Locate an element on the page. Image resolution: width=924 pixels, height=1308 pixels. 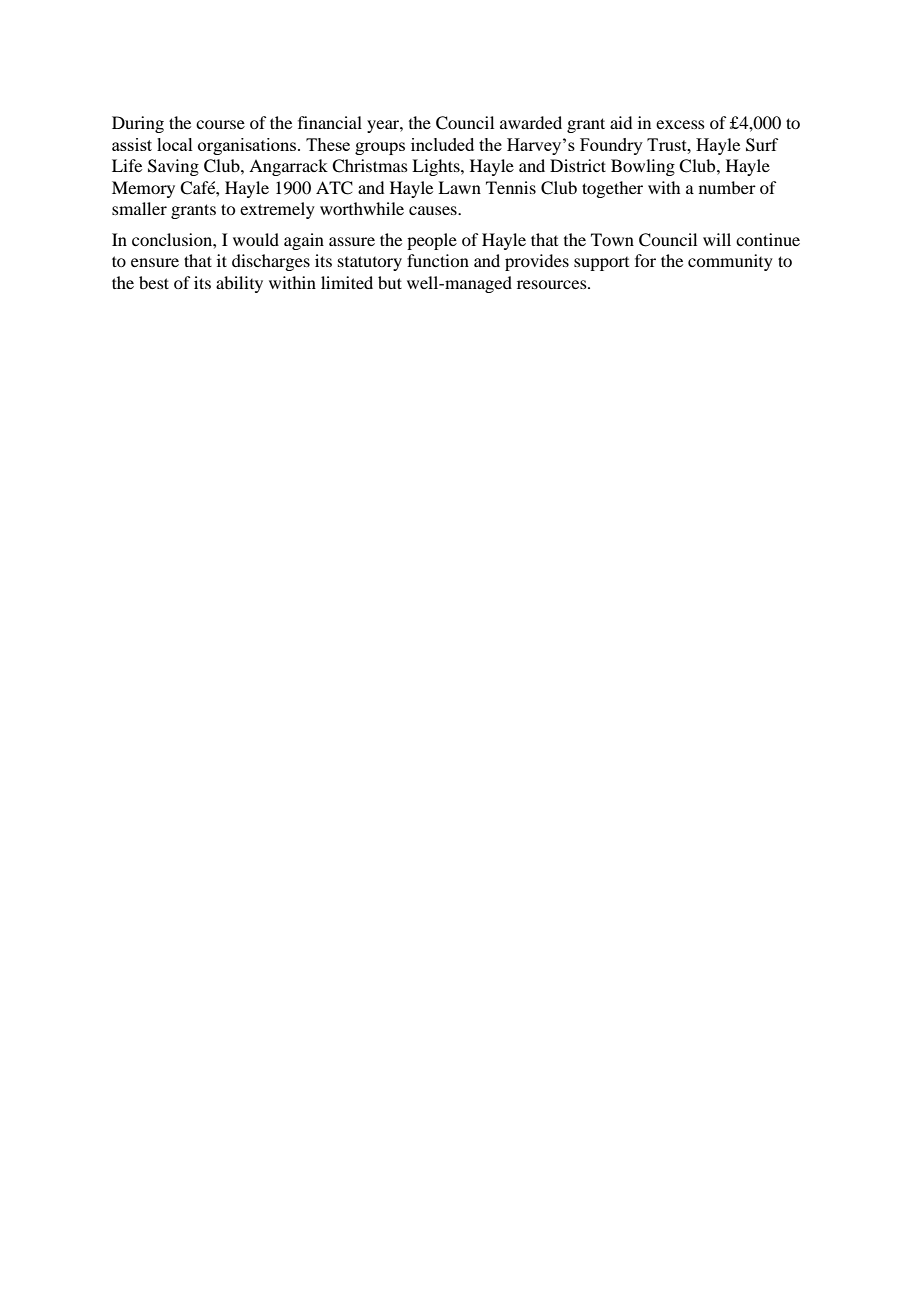
would is located at coordinates (256, 239).
